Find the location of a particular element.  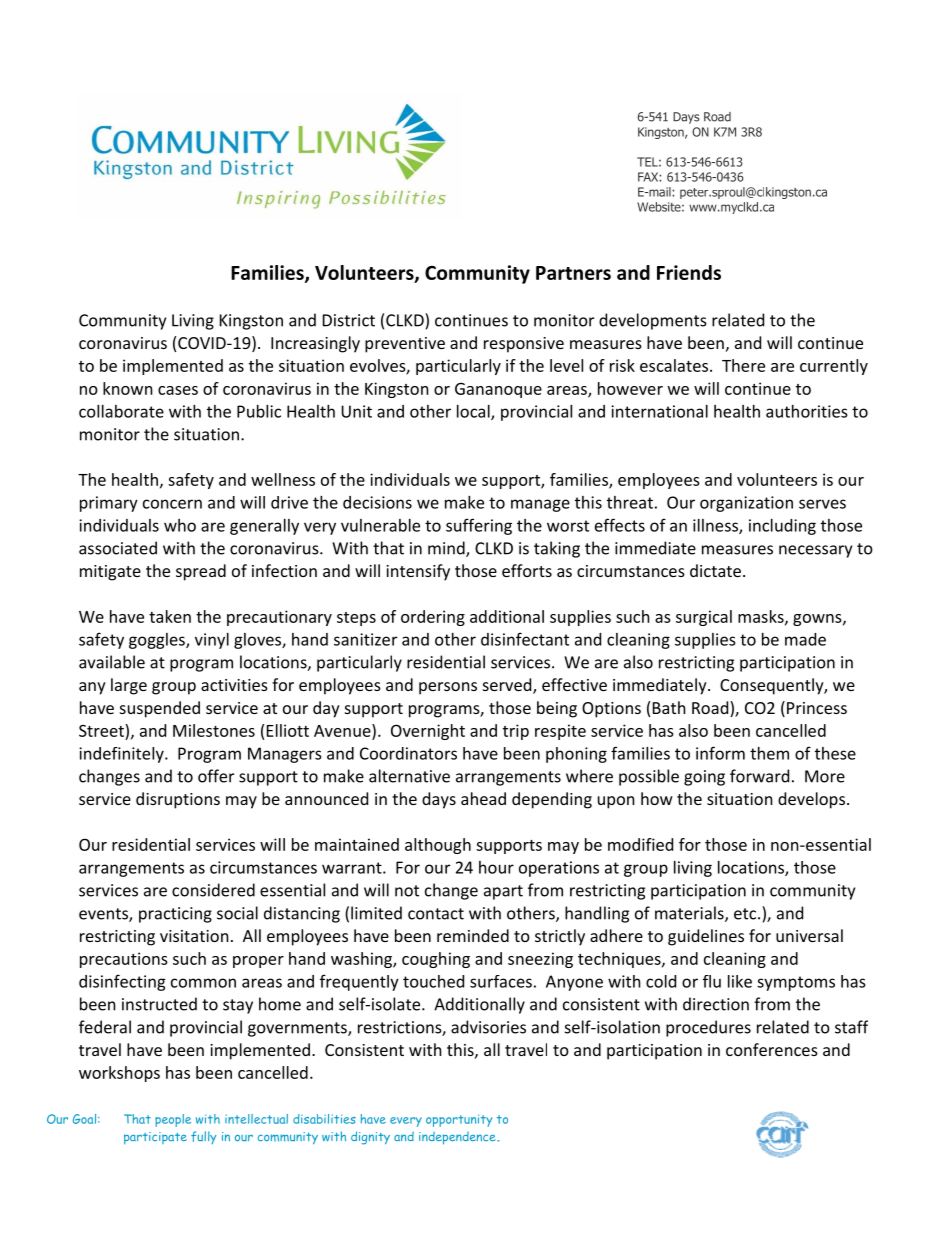

develops is located at coordinates (811, 800).
